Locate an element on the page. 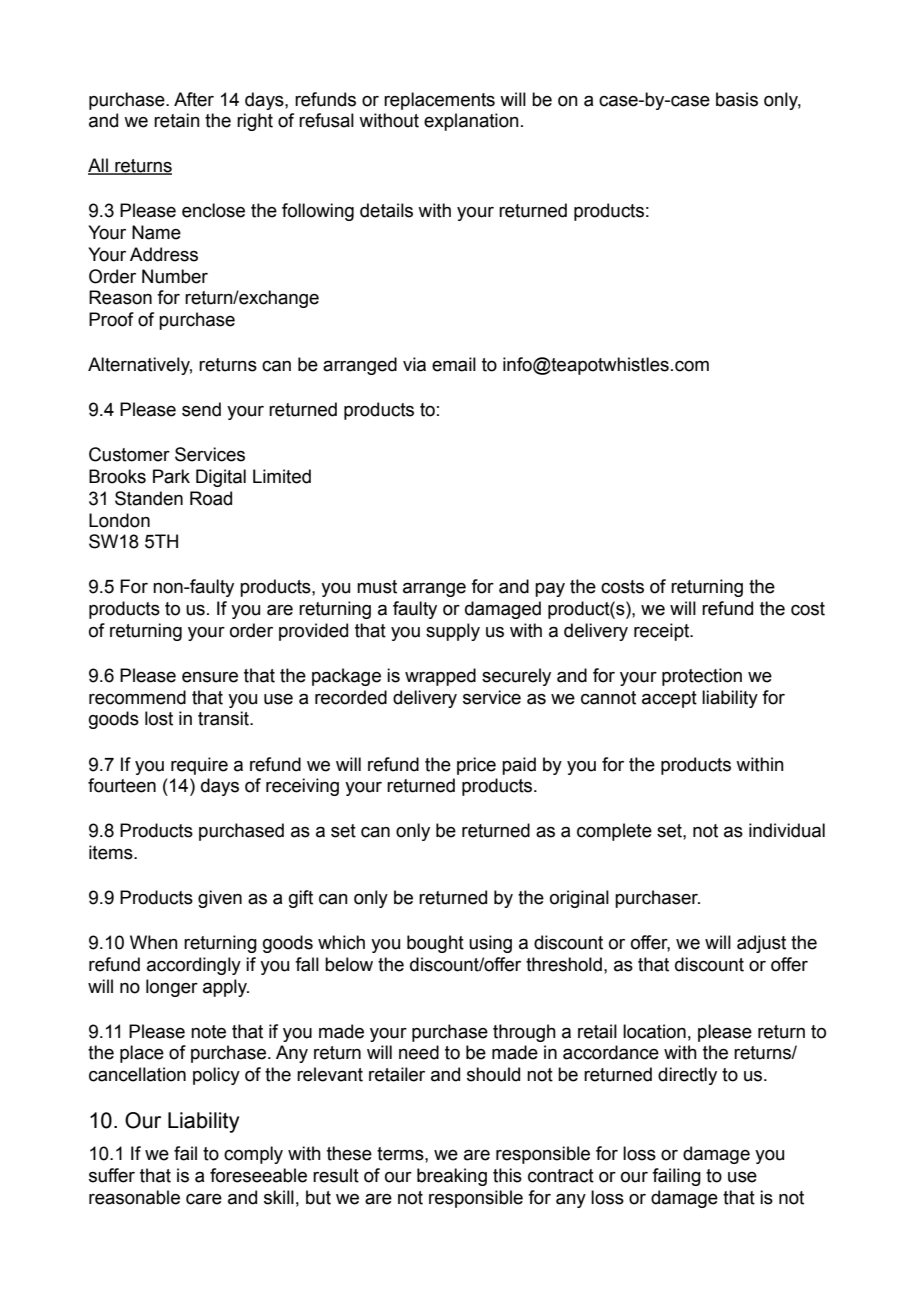 The image size is (924, 1308). explanation is located at coordinates (471, 122).
